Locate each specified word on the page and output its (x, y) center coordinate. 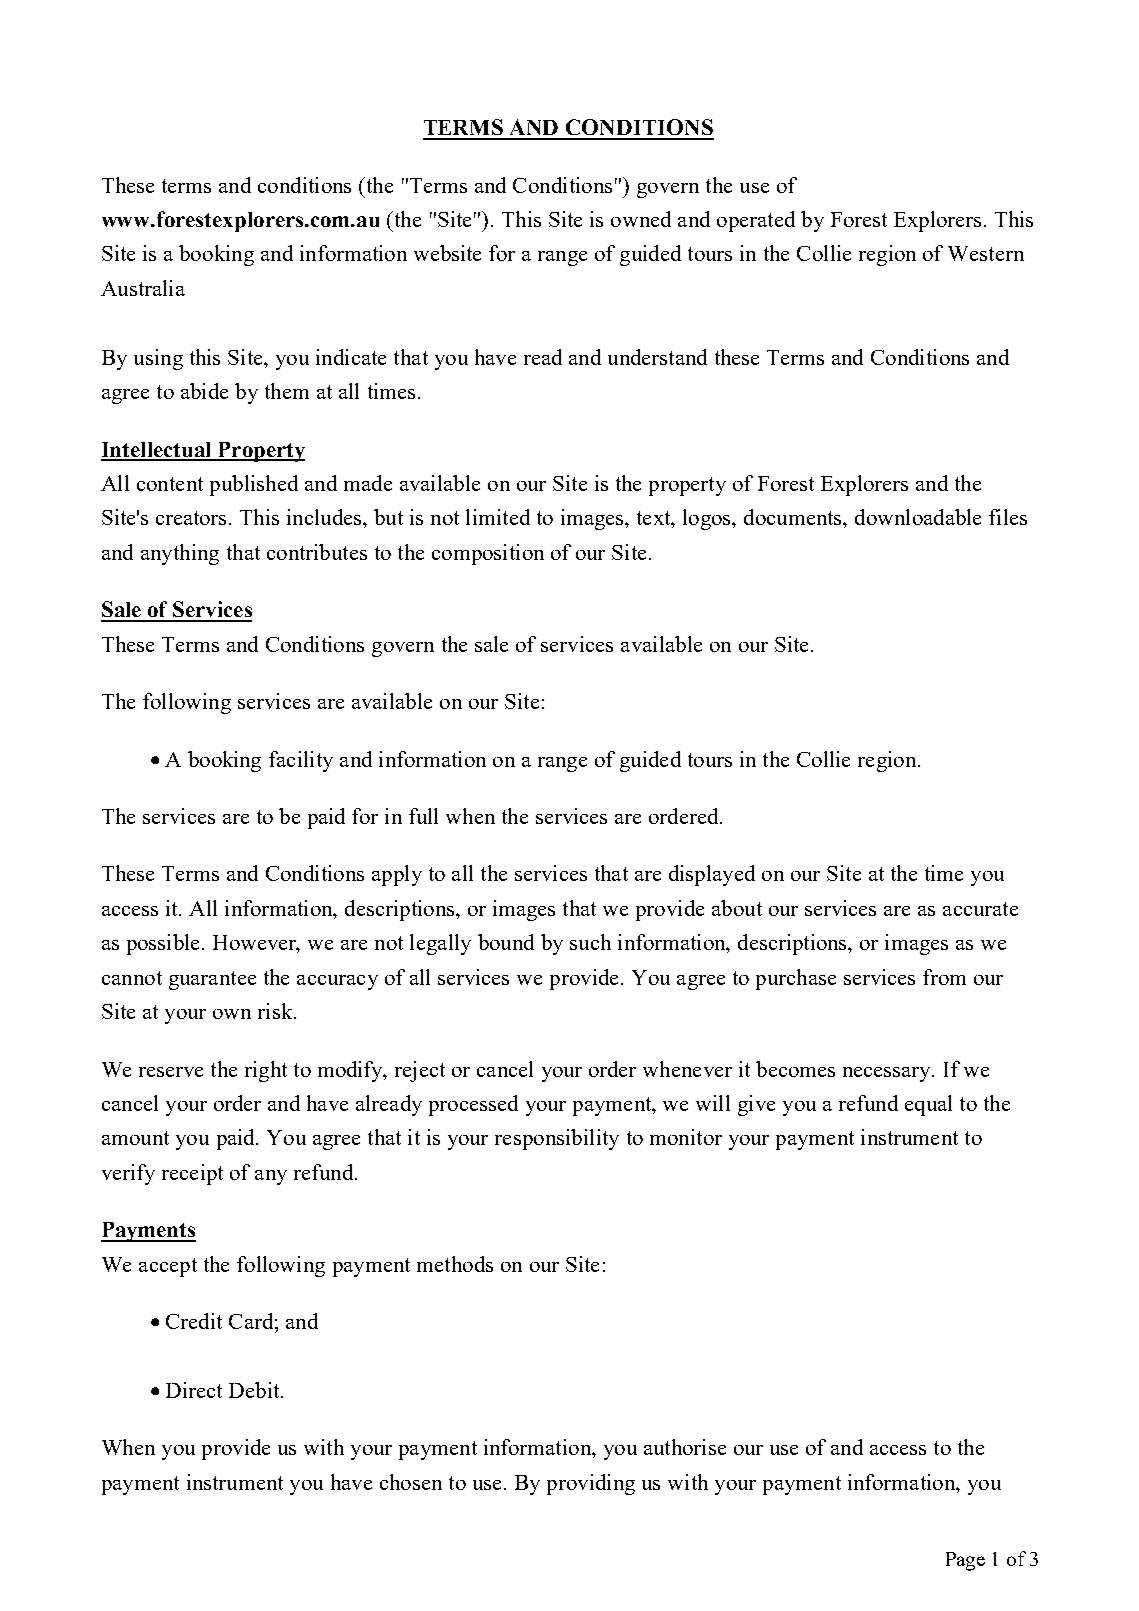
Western (986, 253)
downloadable (918, 517)
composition (488, 554)
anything (180, 554)
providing (591, 1484)
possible (165, 944)
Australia (143, 288)
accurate (980, 909)
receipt (192, 1174)
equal (928, 1105)
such (590, 942)
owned (641, 219)
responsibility (557, 1139)
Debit (255, 1390)
